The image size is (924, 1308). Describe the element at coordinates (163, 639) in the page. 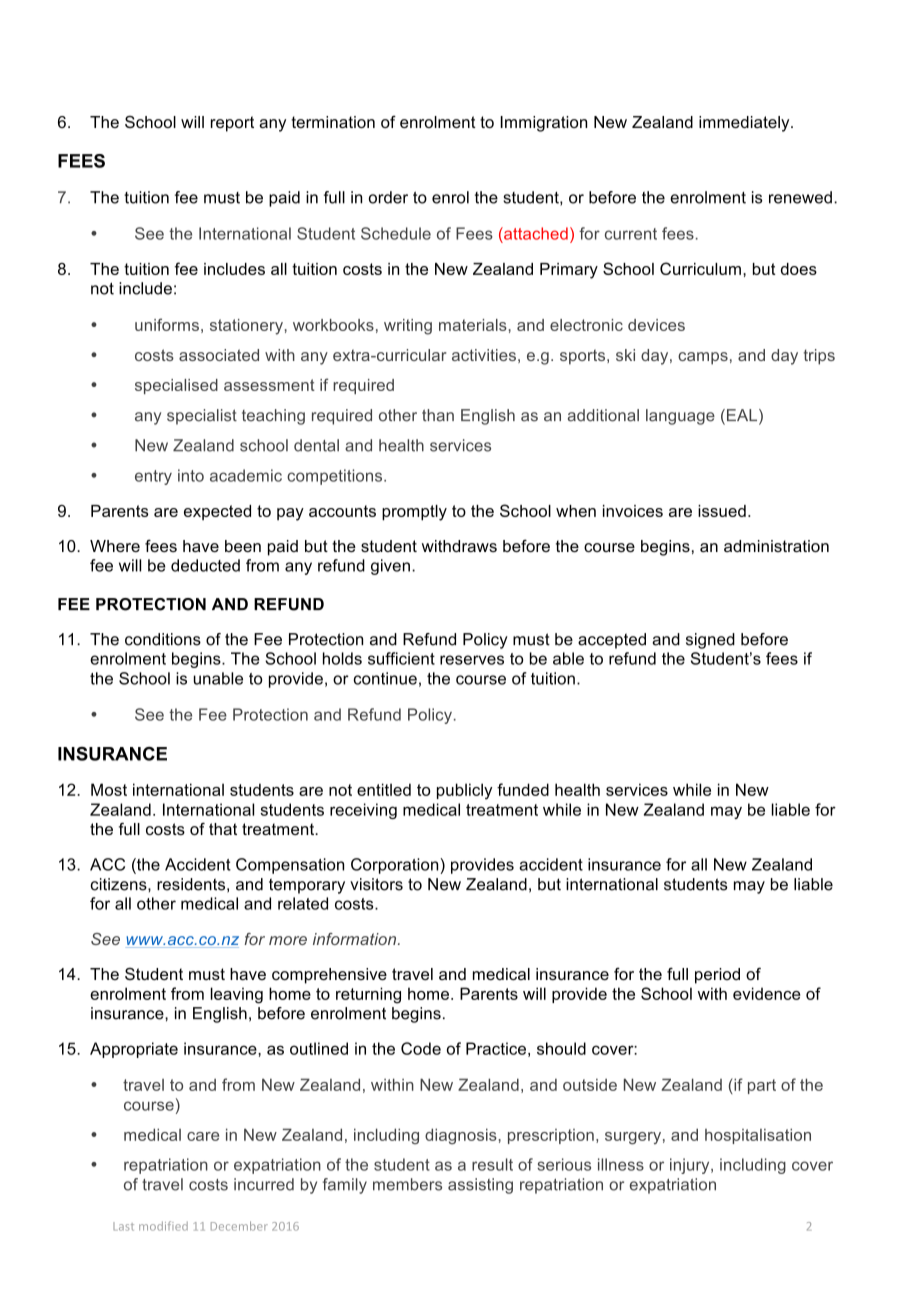

I see `conditions` at that location.
